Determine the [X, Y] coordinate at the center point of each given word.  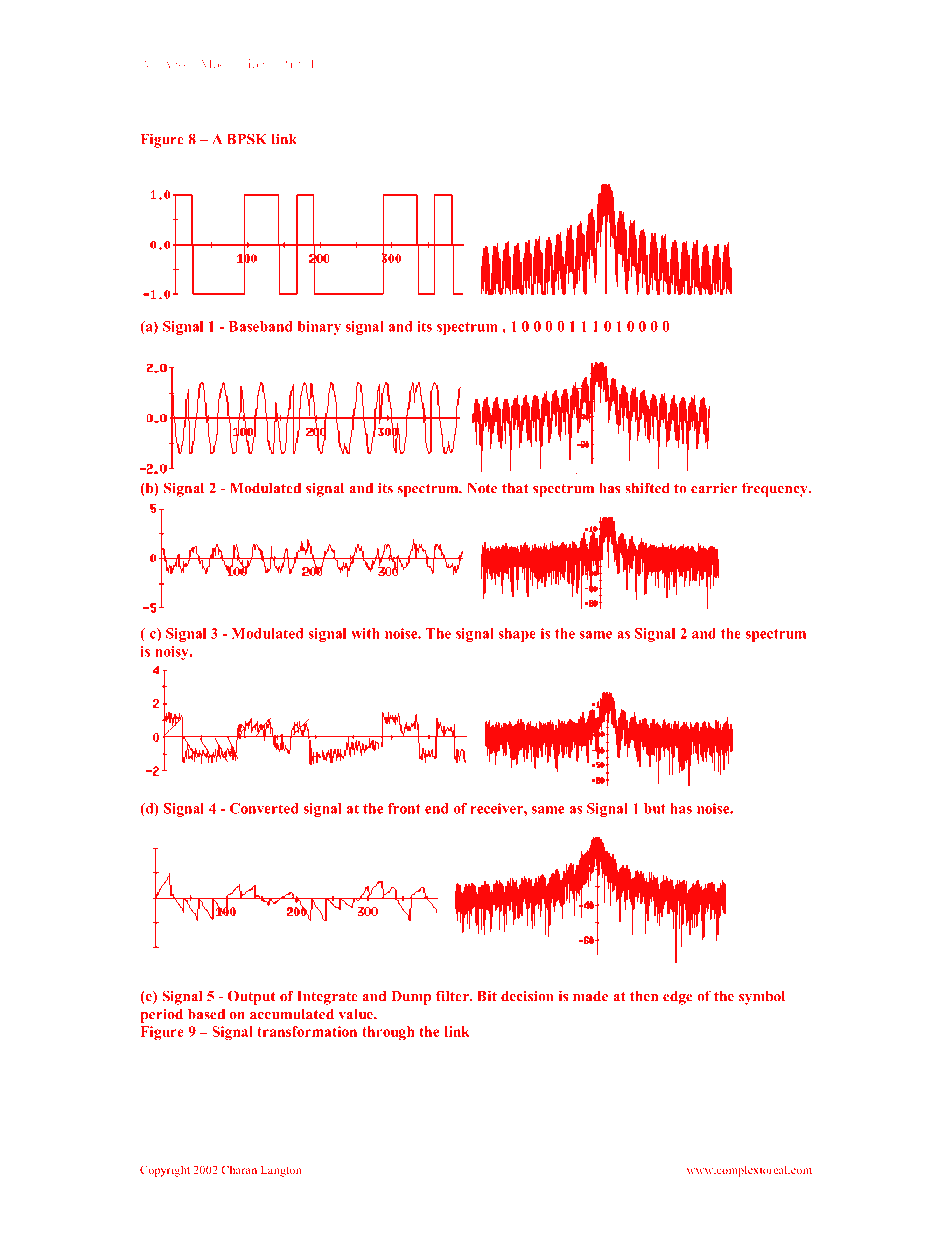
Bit [487, 996]
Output [252, 997]
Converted [264, 808]
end [437, 808]
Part [291, 64]
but [655, 808]
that [515, 488]
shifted [647, 488]
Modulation [233, 64]
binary [319, 328]
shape [517, 635]
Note [482, 488]
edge [678, 998]
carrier [714, 488]
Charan [239, 1169]
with [365, 633]
